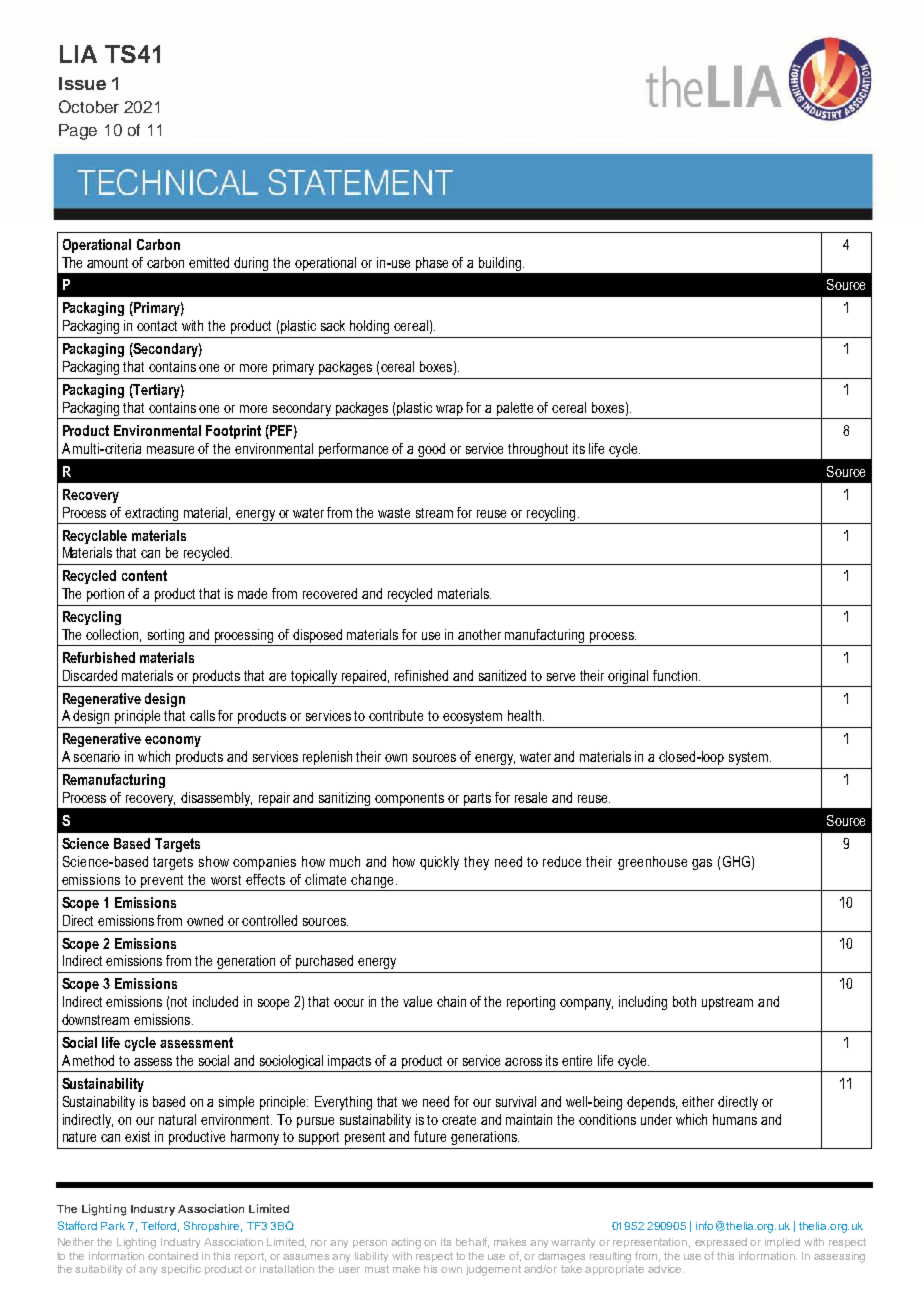 This screenshot has height=1309, width=924. I want to click on original, so click(629, 678).
